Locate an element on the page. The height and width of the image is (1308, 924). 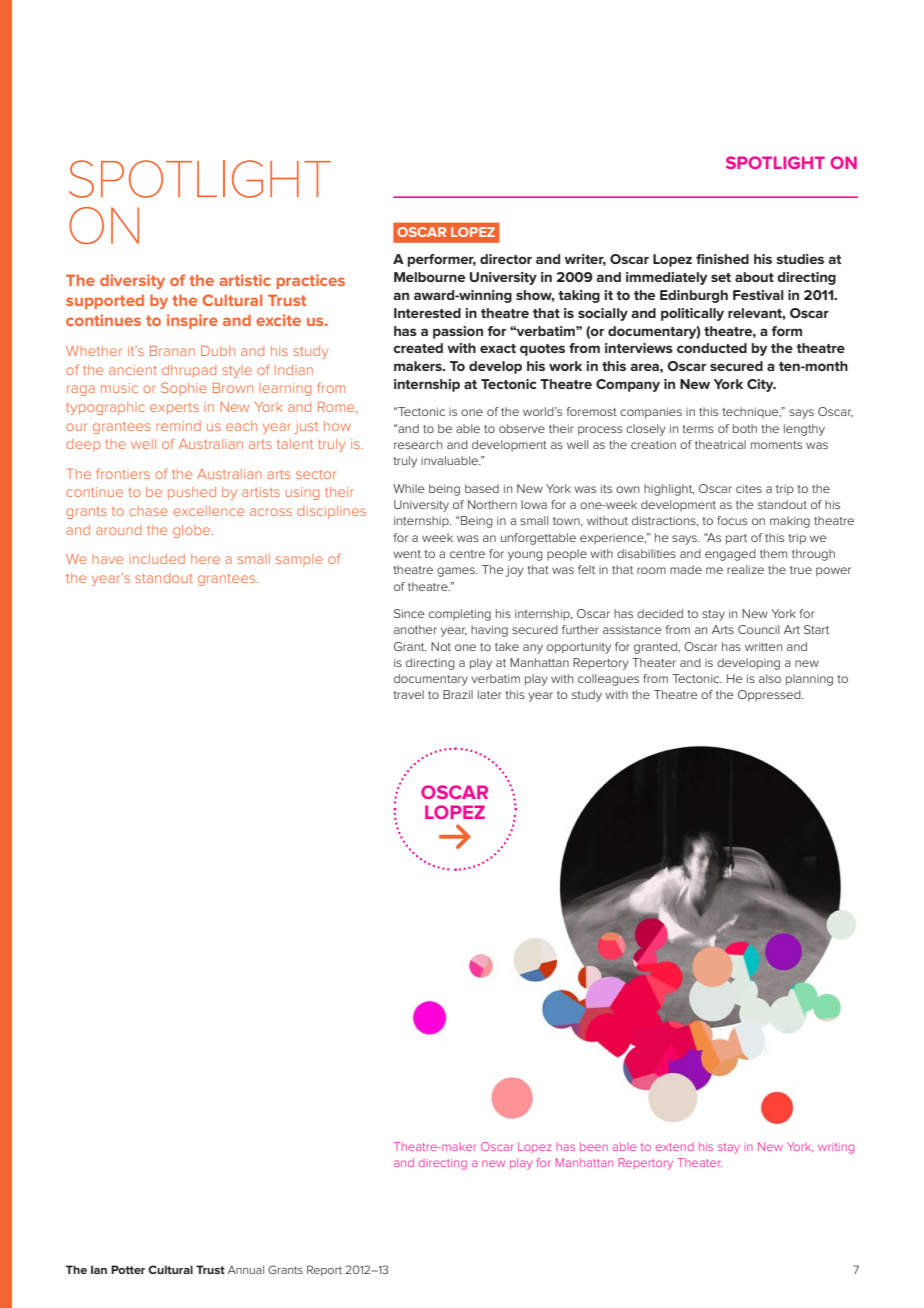
writing is located at coordinates (836, 1148).
